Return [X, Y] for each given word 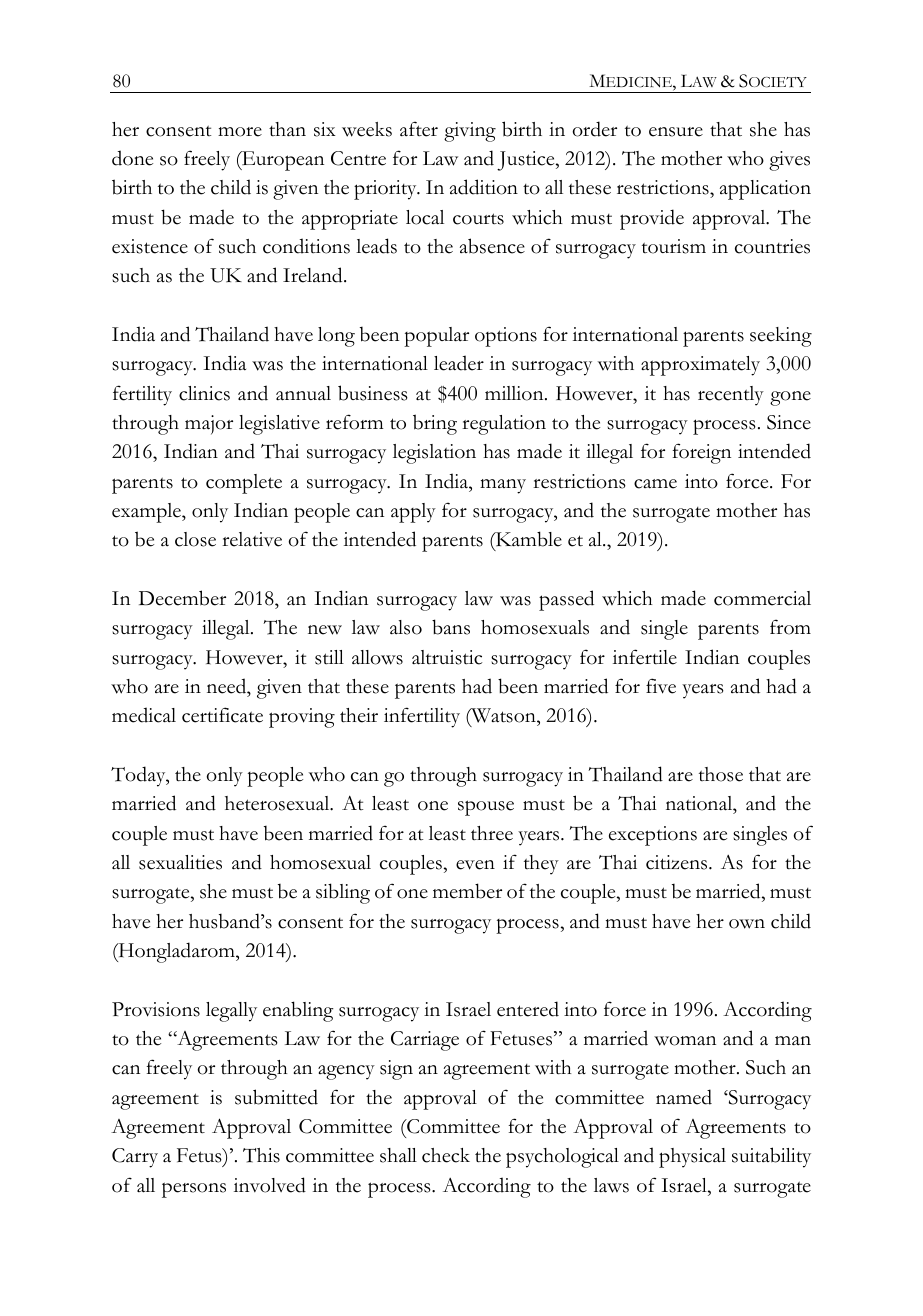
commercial [762, 598]
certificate [222, 715]
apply [413, 513]
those [721, 774]
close [195, 539]
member [467, 891]
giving [470, 132]
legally [231, 1012]
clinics [204, 393]
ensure [676, 132]
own [747, 924]
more [240, 132]
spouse [486, 808]
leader [459, 363]
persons [194, 1190]
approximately [700, 366]
